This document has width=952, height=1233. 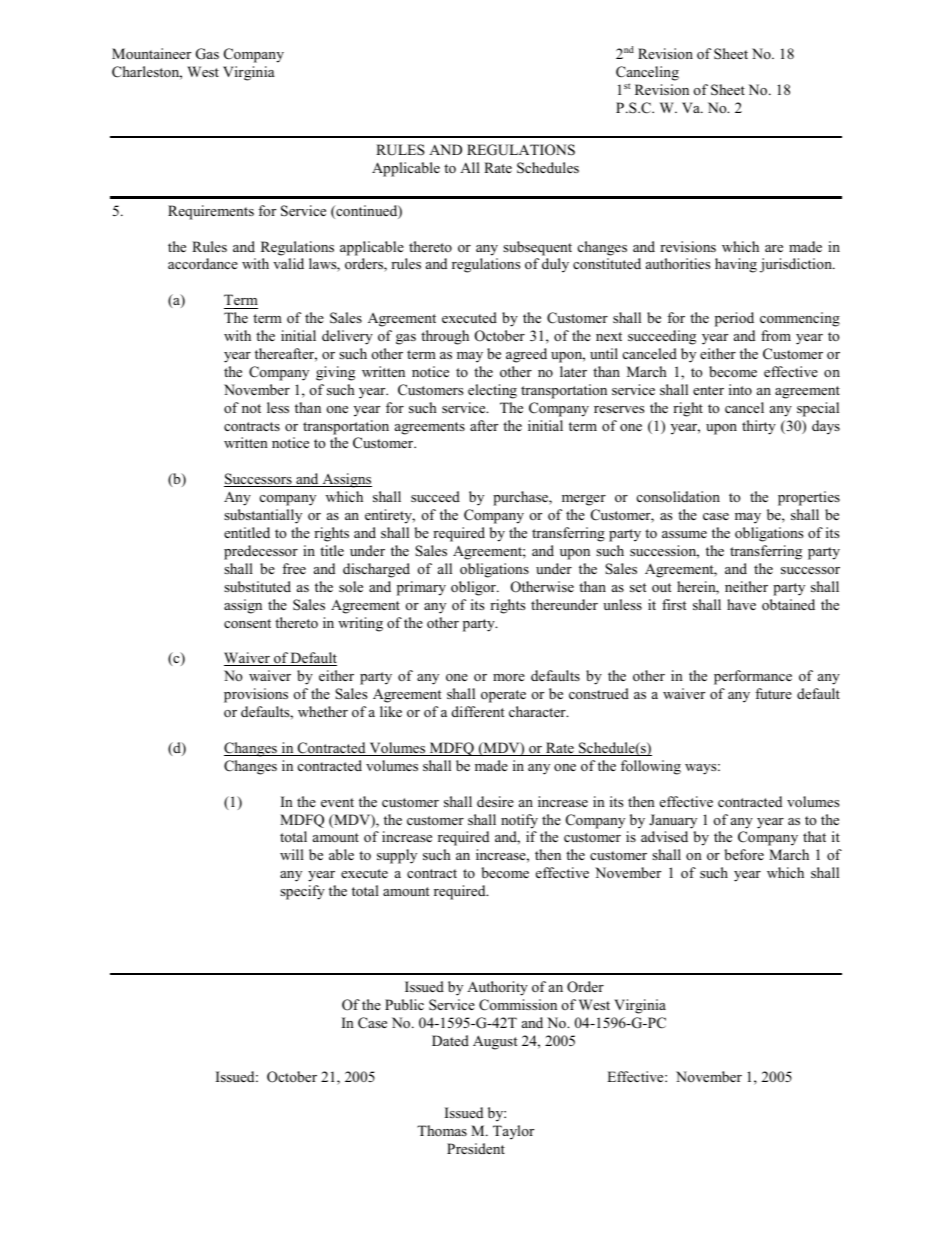 What do you see at coordinates (442, 1130) in the document?
I see `Thomas` at bounding box center [442, 1130].
